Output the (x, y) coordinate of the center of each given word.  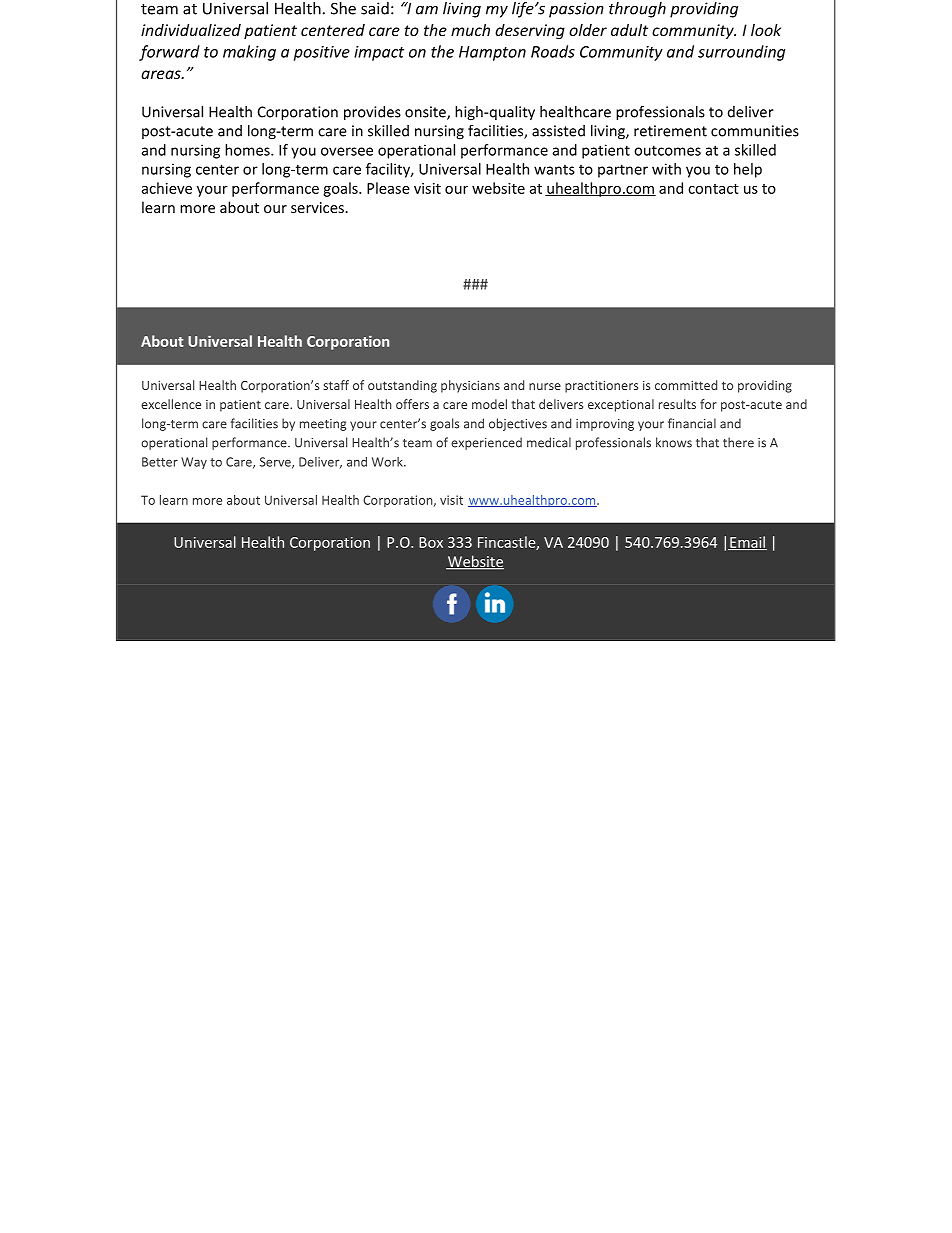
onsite (426, 113)
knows (674, 442)
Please (388, 188)
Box (431, 542)
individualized (191, 30)
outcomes (667, 150)
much (470, 30)
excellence (171, 404)
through (637, 10)
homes (248, 150)
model (489, 404)
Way (194, 463)
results (677, 404)
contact (713, 189)
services (318, 207)
